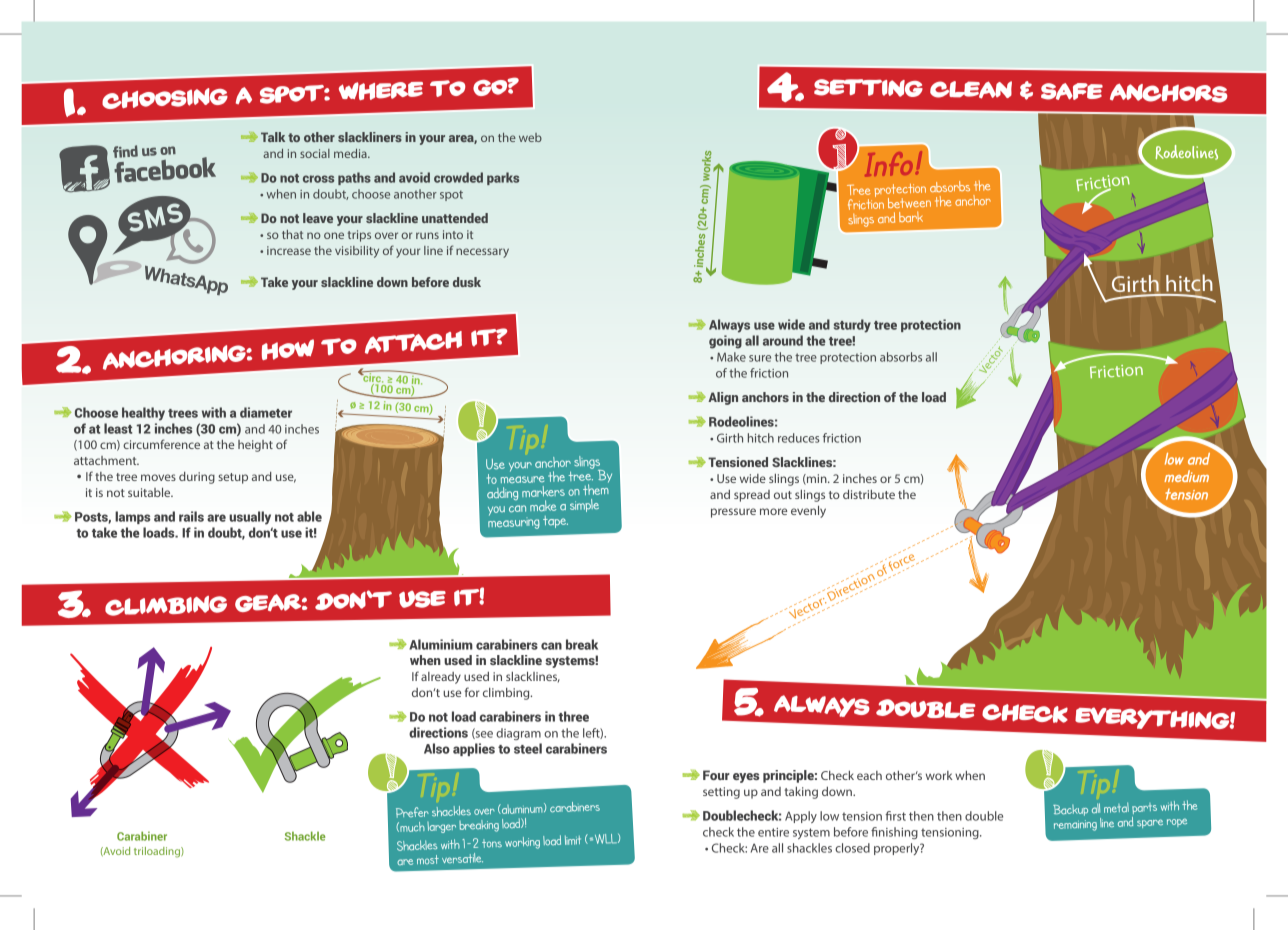 The image size is (1288, 930). What do you see at coordinates (441, 678) in the page?
I see `already` at bounding box center [441, 678].
